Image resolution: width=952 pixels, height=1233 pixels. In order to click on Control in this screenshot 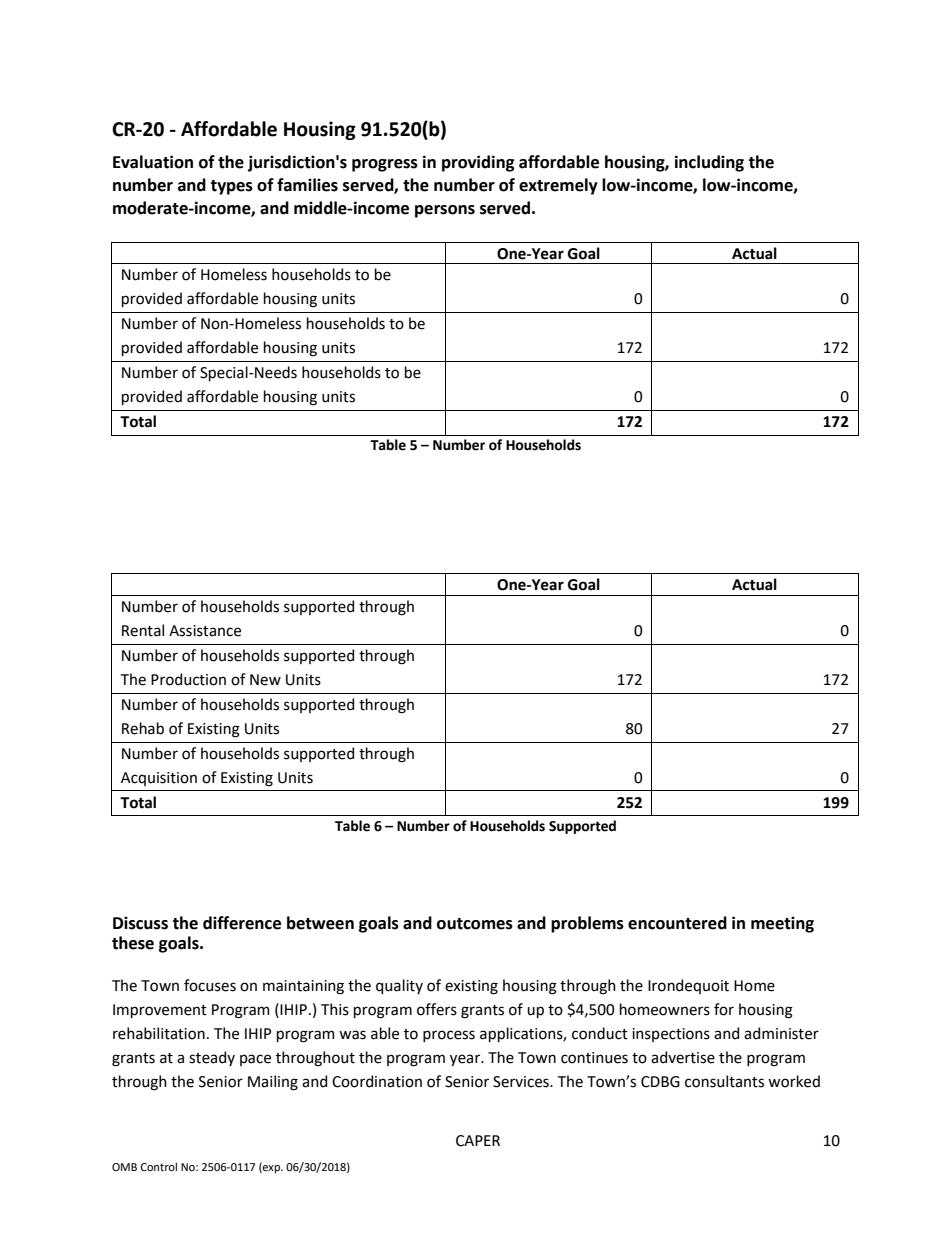, I will do `click(159, 1166)`.
